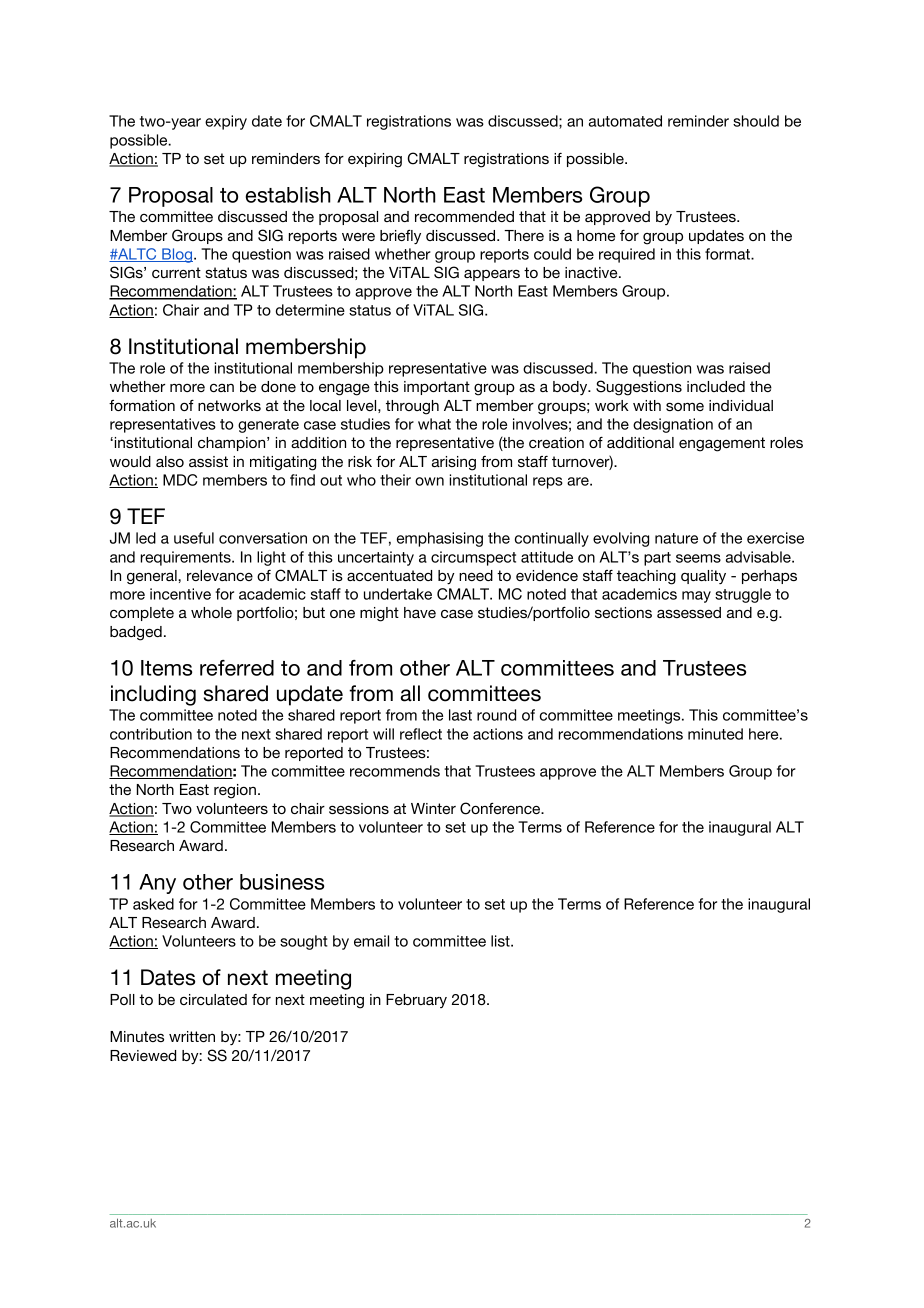 This screenshot has height=1308, width=924. What do you see at coordinates (476, 575) in the screenshot?
I see `need` at bounding box center [476, 575].
